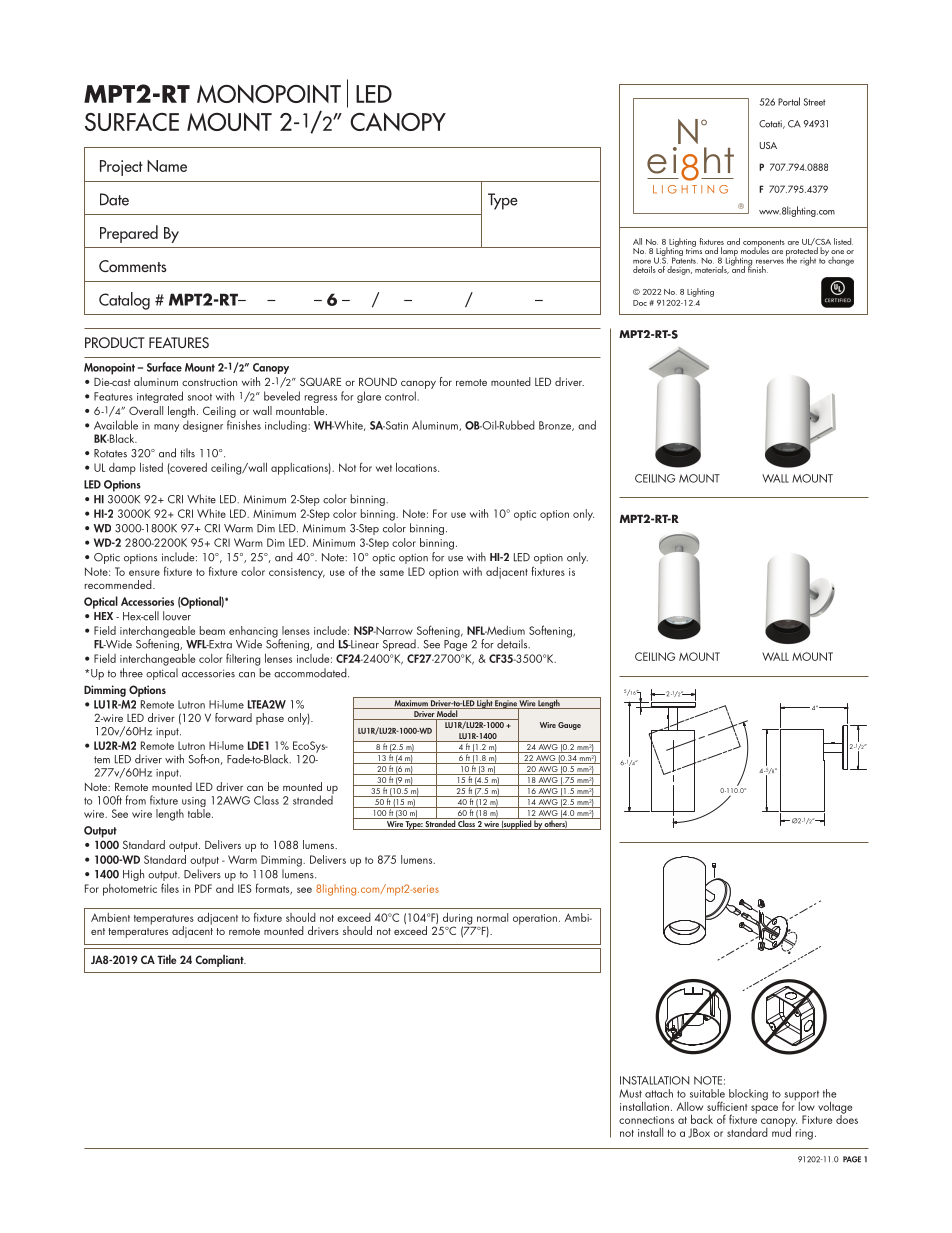  I want to click on more, so click(642, 262).
